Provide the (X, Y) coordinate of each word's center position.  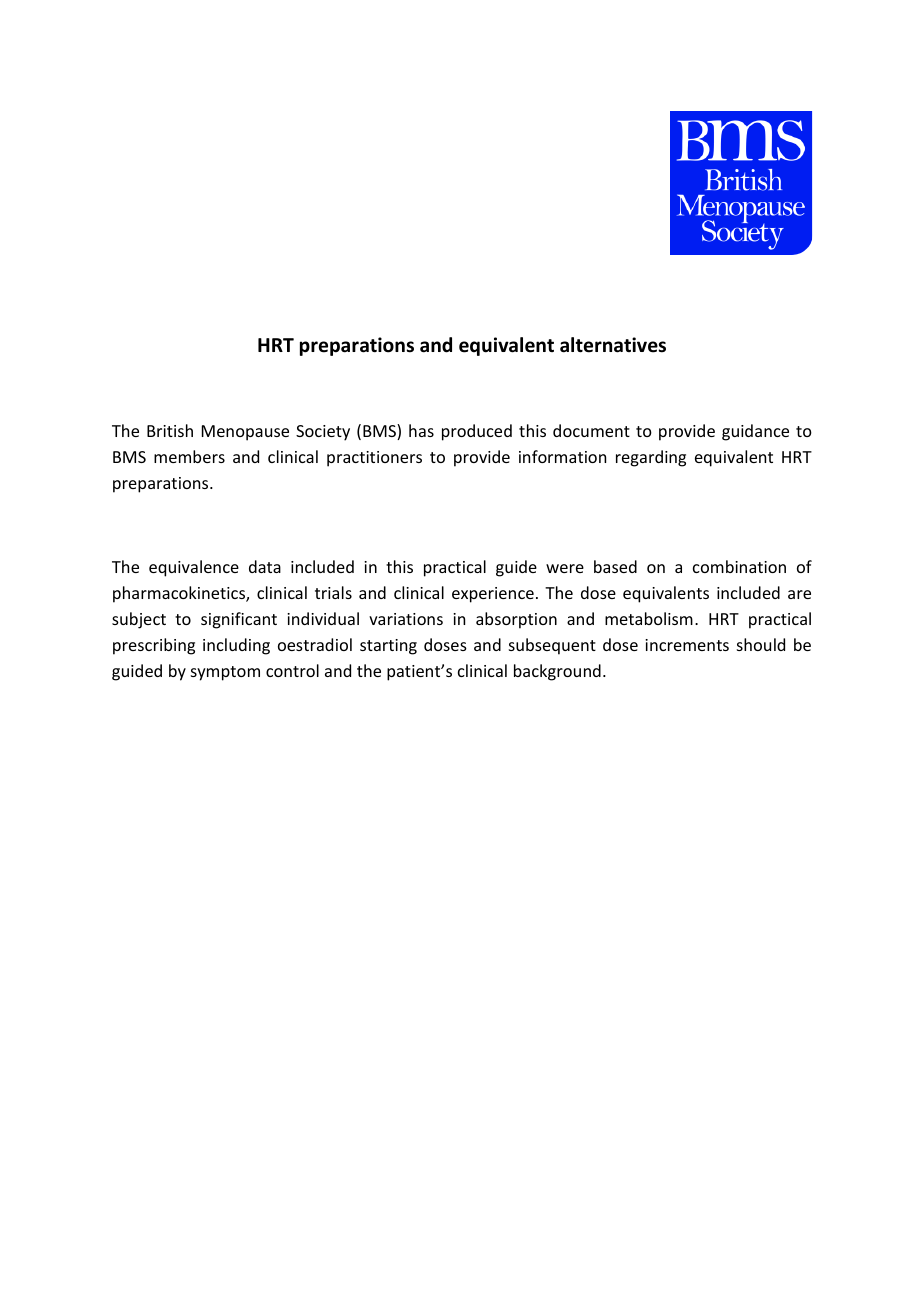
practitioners (374, 459)
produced (477, 432)
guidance (755, 432)
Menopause (245, 433)
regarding (651, 458)
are (799, 594)
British (170, 430)
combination (739, 566)
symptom (225, 673)
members (189, 456)
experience (493, 595)
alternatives (613, 345)
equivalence (194, 568)
